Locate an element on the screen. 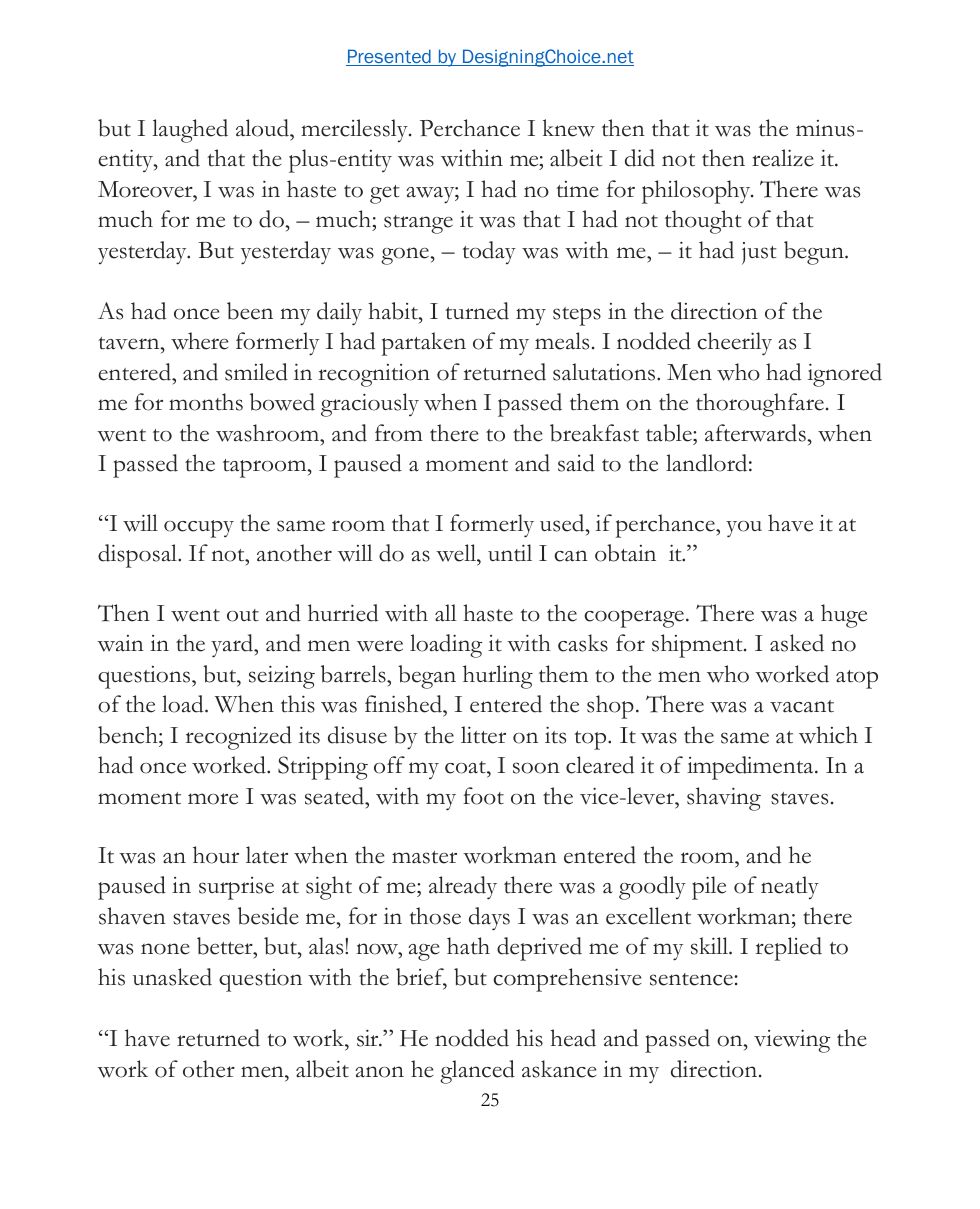 The width and height of the screenshot is (980, 1209). glanced is located at coordinates (477, 1072).
